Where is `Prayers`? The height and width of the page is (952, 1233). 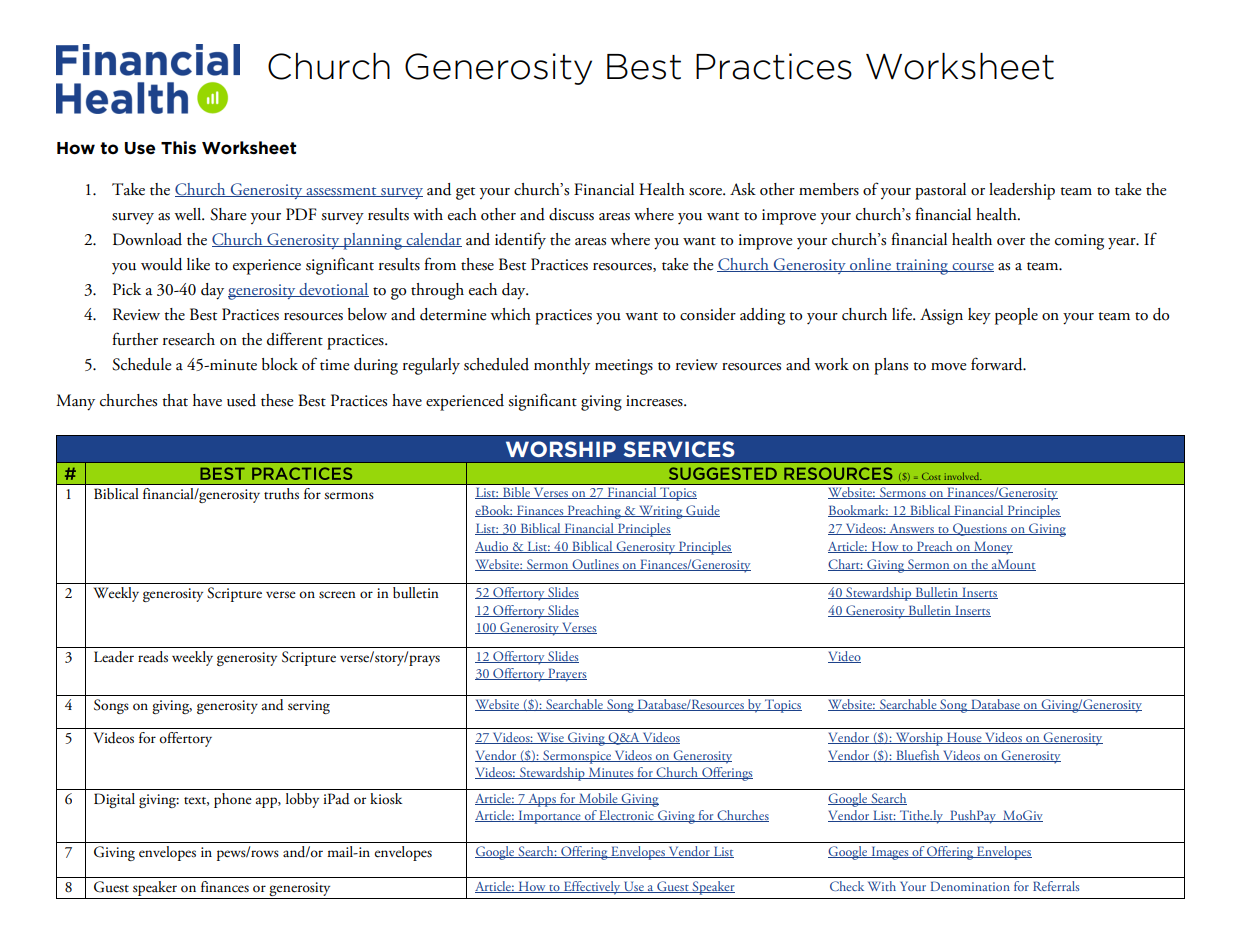
Prayers is located at coordinates (566, 675).
